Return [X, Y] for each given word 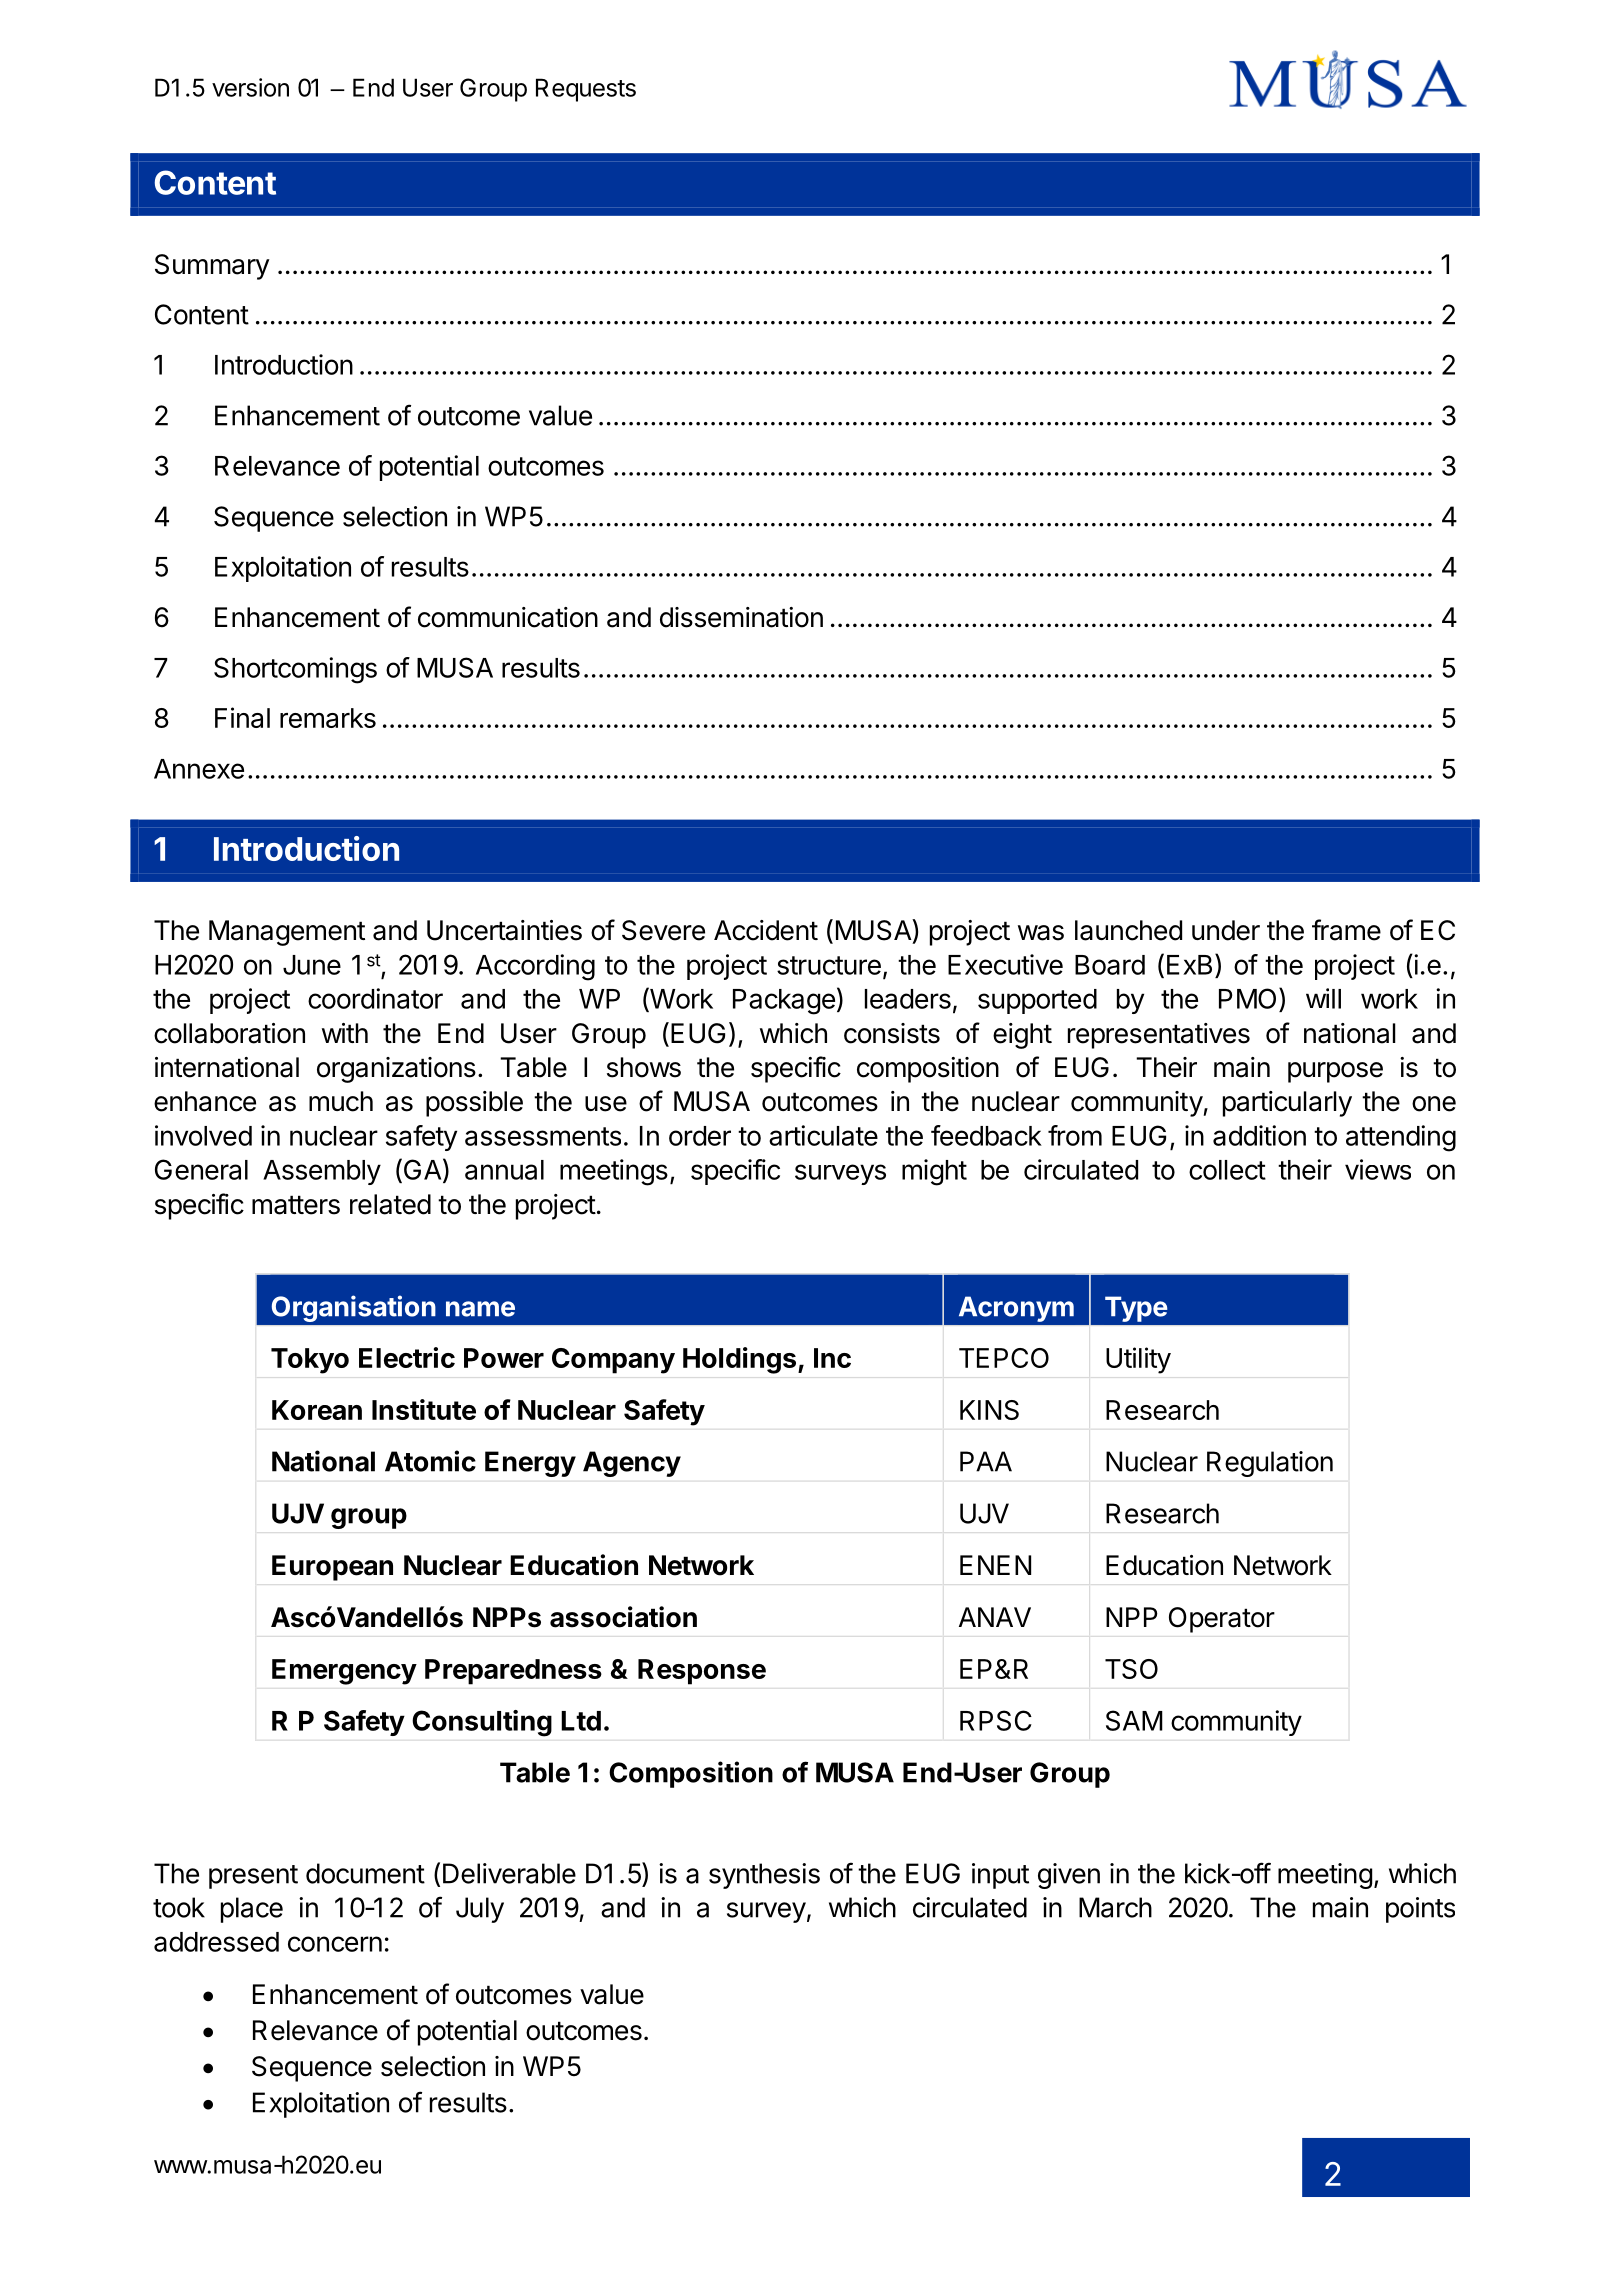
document [365, 1873]
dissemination [741, 617]
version [250, 87]
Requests [586, 90]
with [345, 1033]
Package [784, 1002]
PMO [1247, 998]
